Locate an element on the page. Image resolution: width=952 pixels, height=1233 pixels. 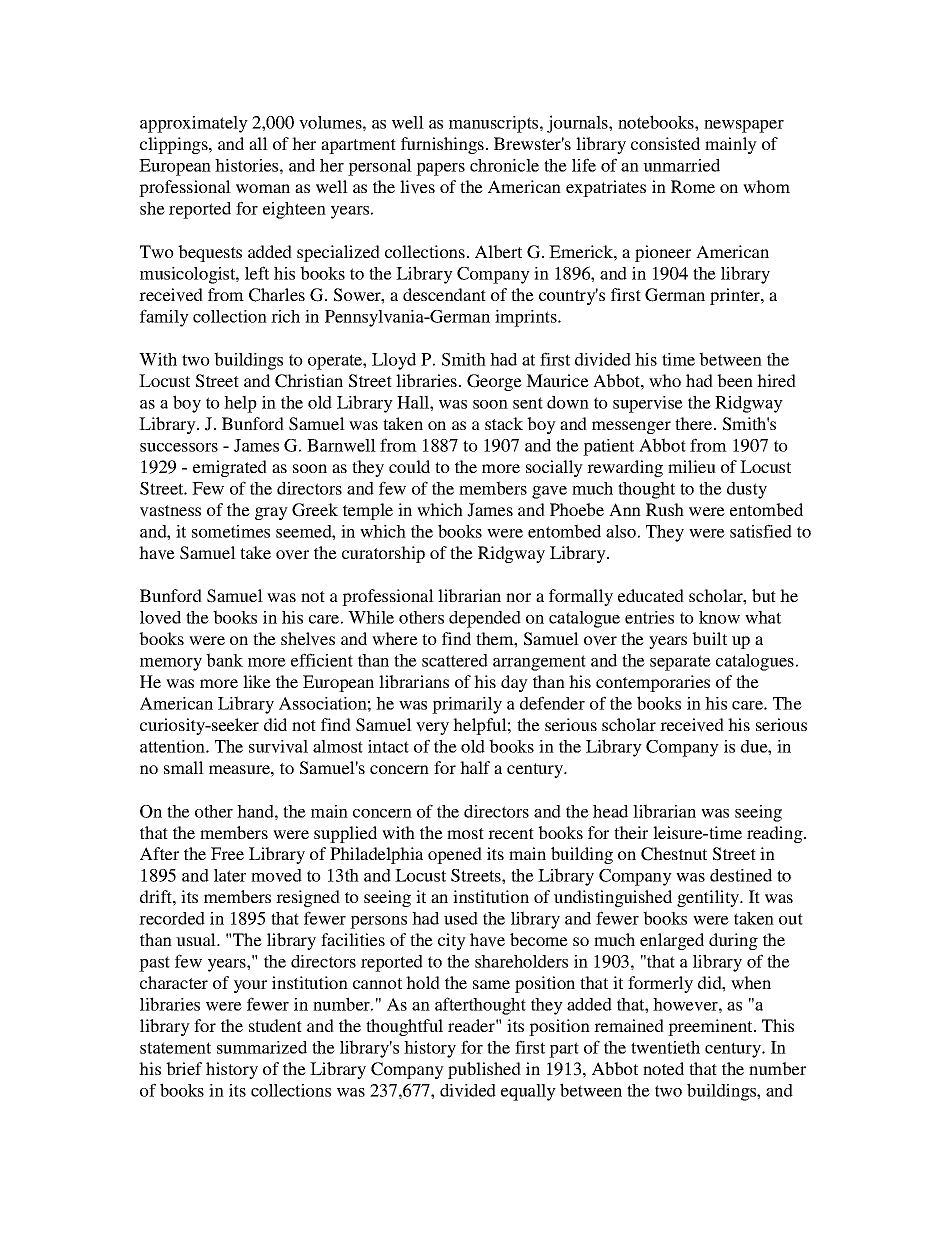
opened is located at coordinates (455, 855).
